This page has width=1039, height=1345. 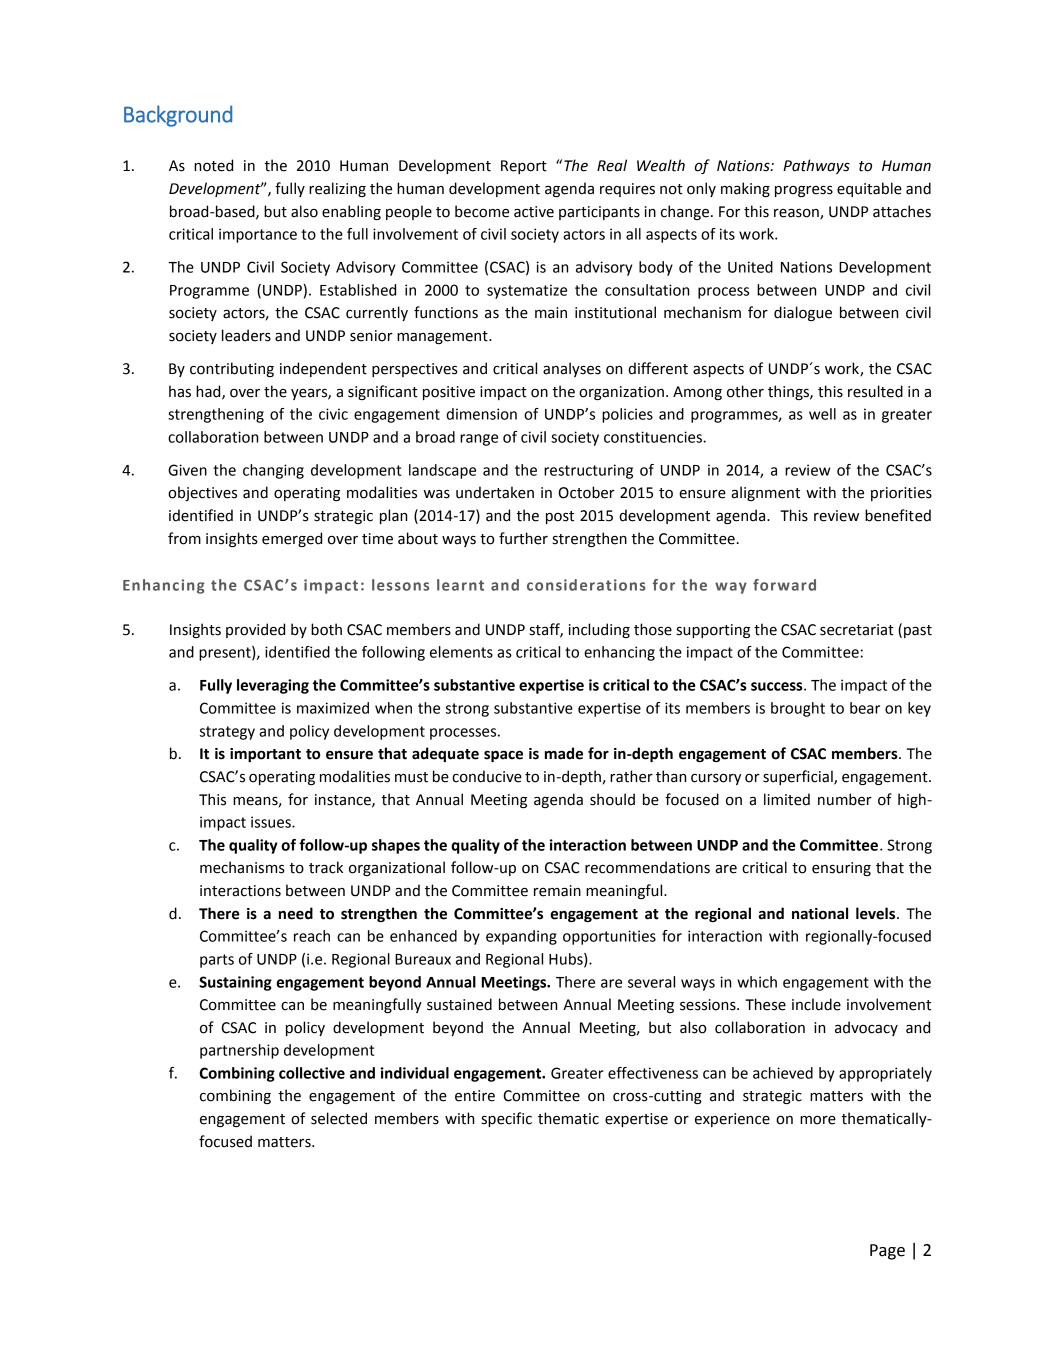 I want to click on Report, so click(x=524, y=167).
